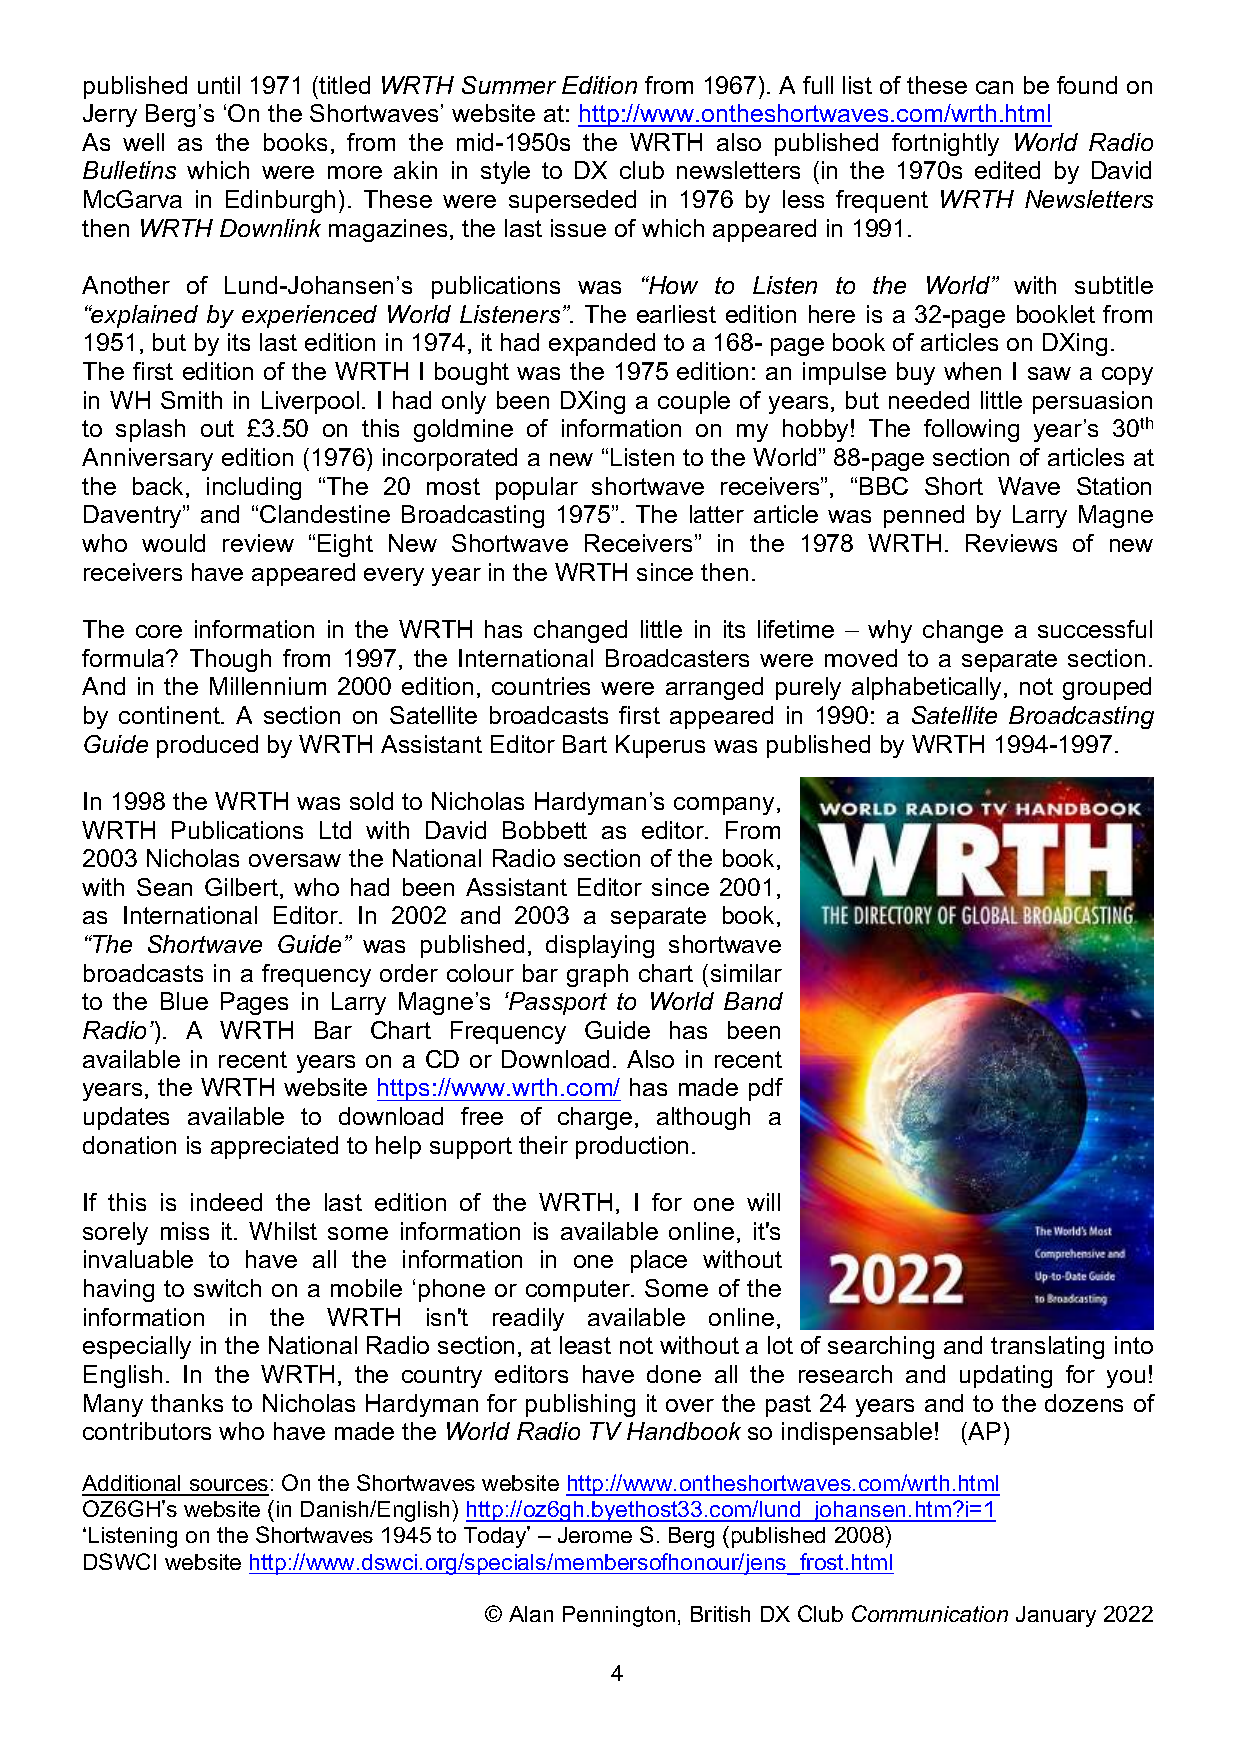  What do you see at coordinates (1056, 1616) in the image?
I see `January` at bounding box center [1056, 1616].
